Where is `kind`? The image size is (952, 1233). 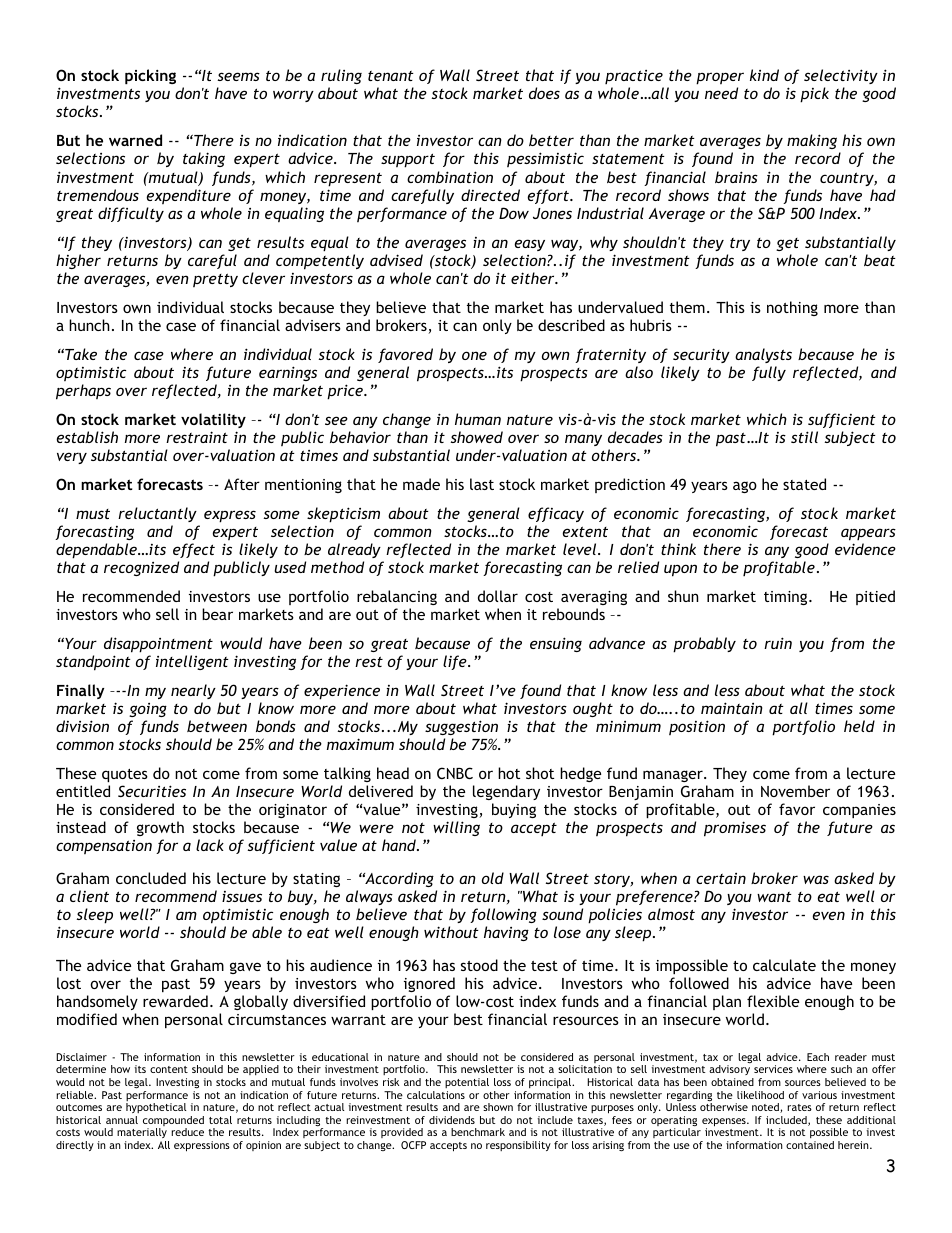
kind is located at coordinates (764, 75).
